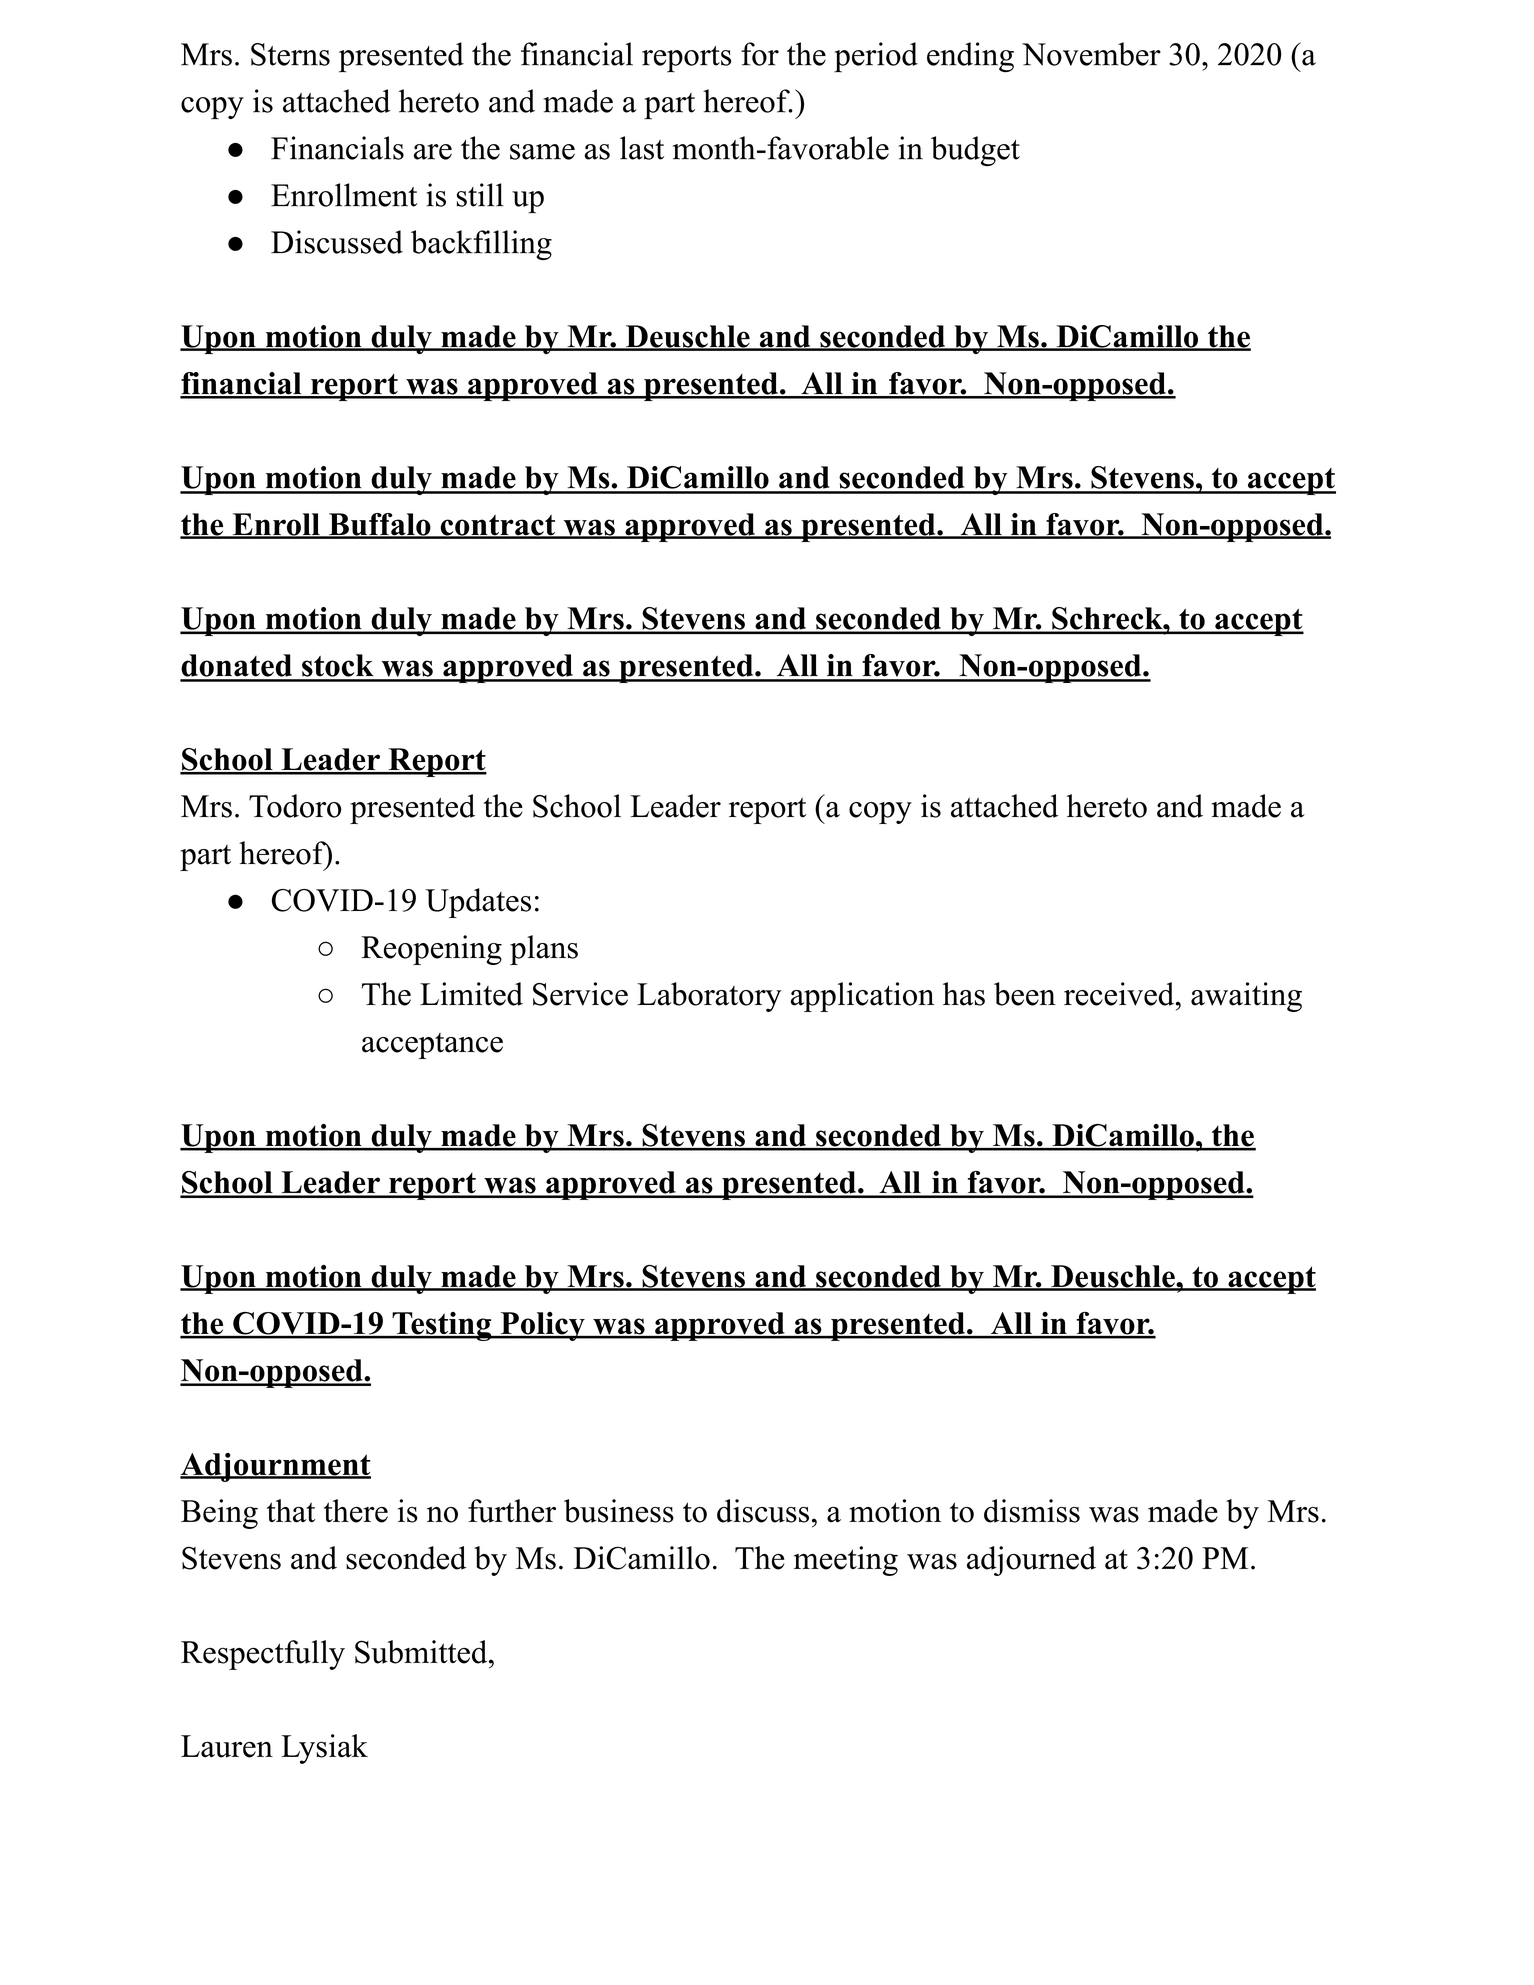  I want to click on are, so click(433, 152).
